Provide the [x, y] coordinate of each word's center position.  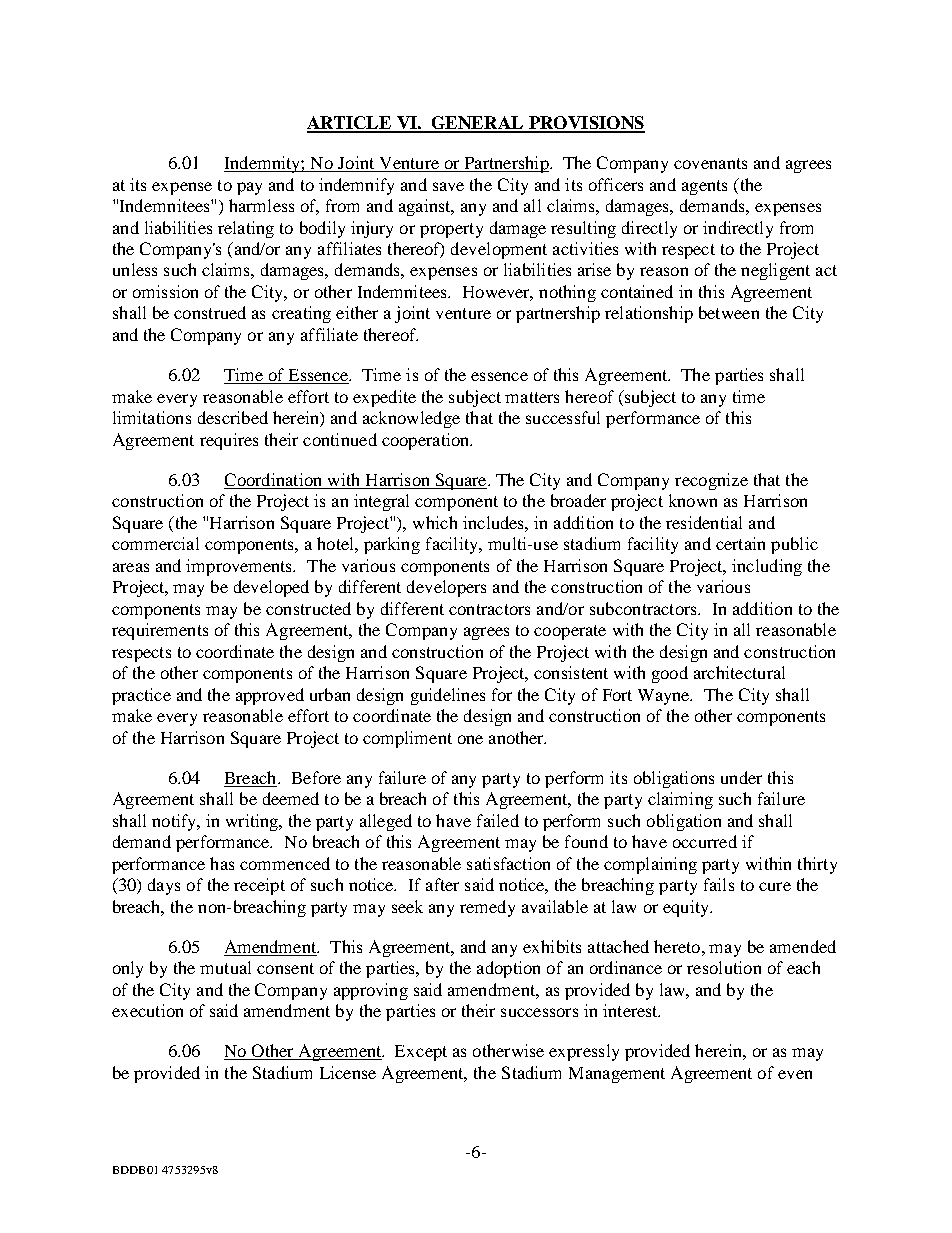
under [741, 777]
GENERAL [478, 124]
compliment [407, 739]
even [795, 1074]
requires [229, 441]
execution [147, 1010]
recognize [711, 481]
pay [249, 188]
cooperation [427, 441]
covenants [710, 163]
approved [270, 696]
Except [421, 1053]
